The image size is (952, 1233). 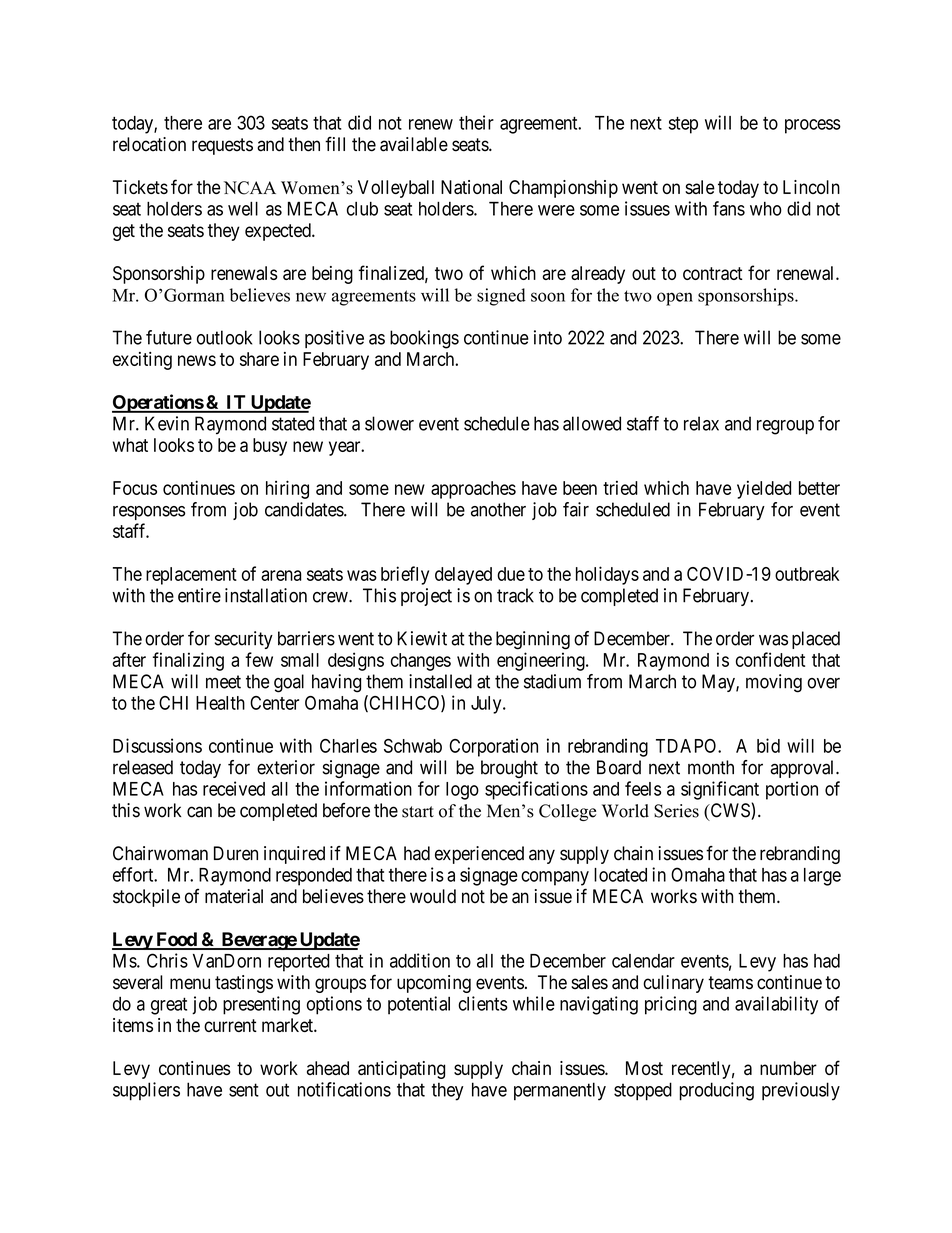 What do you see at coordinates (167, 423) in the image?
I see `Kevin` at bounding box center [167, 423].
